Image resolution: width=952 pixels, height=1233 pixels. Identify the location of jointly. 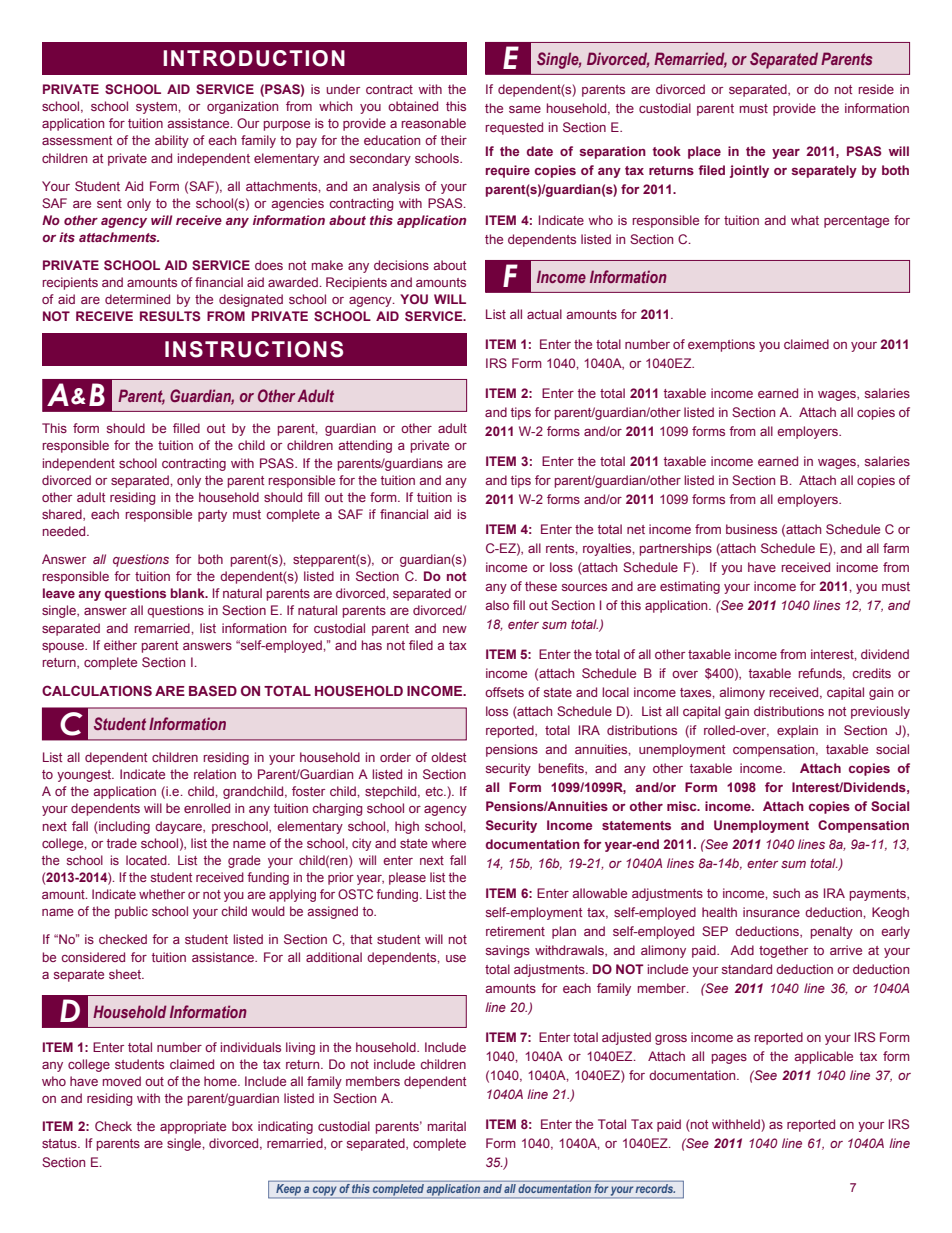
(749, 171).
